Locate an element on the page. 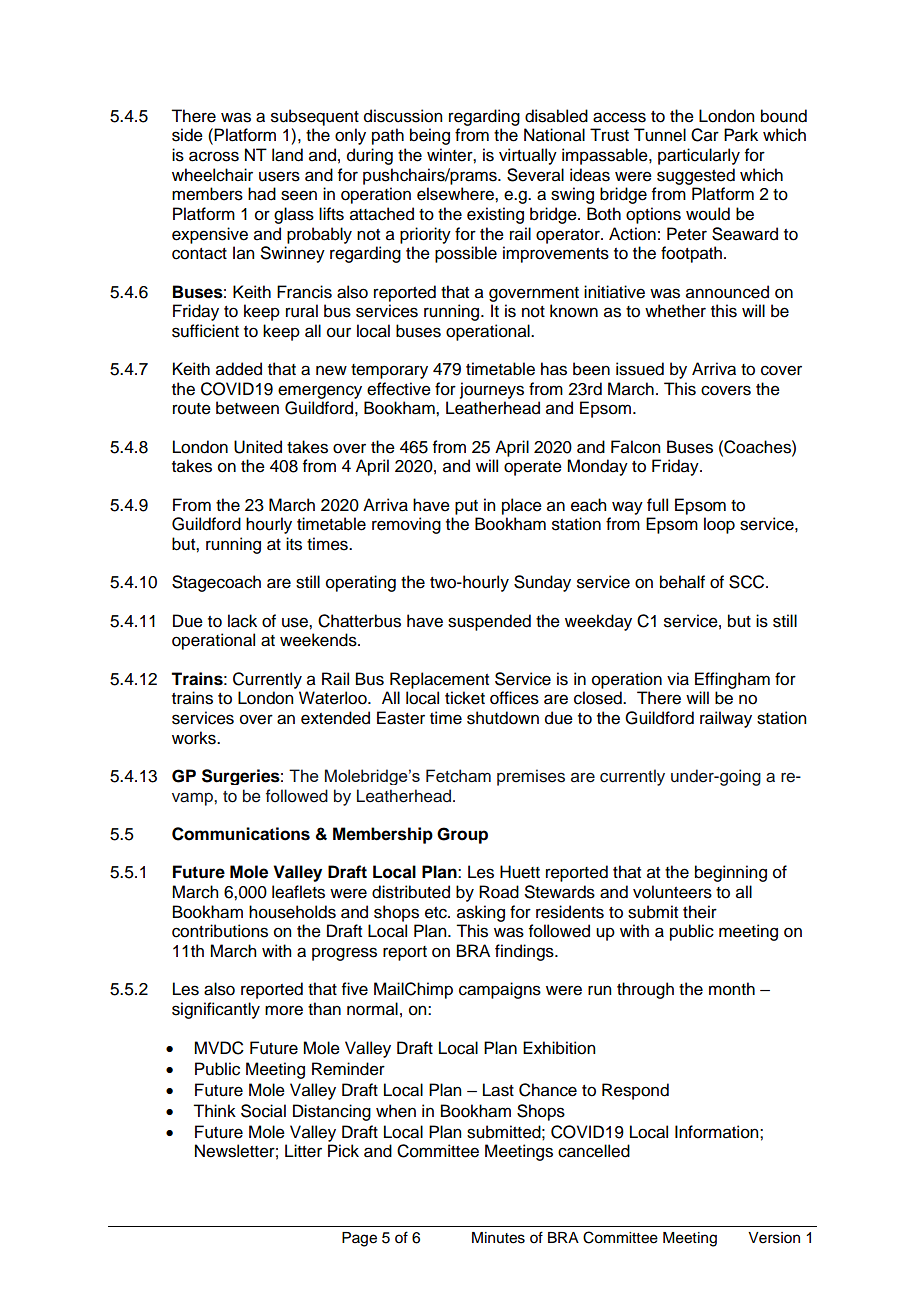 Image resolution: width=924 pixels, height=1308 pixels. Litter is located at coordinates (303, 1151).
